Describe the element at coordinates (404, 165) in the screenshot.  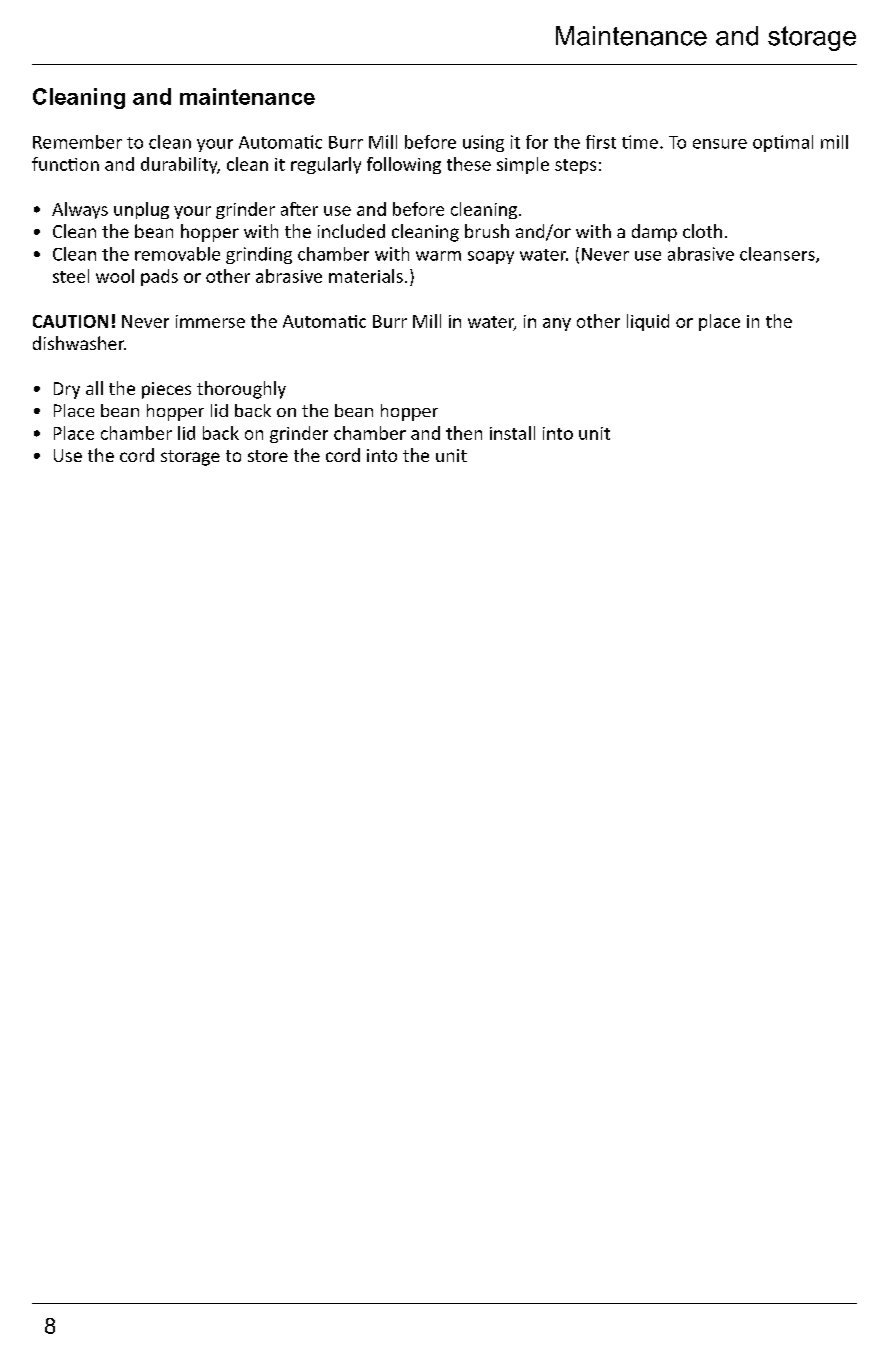
I see `following` at that location.
